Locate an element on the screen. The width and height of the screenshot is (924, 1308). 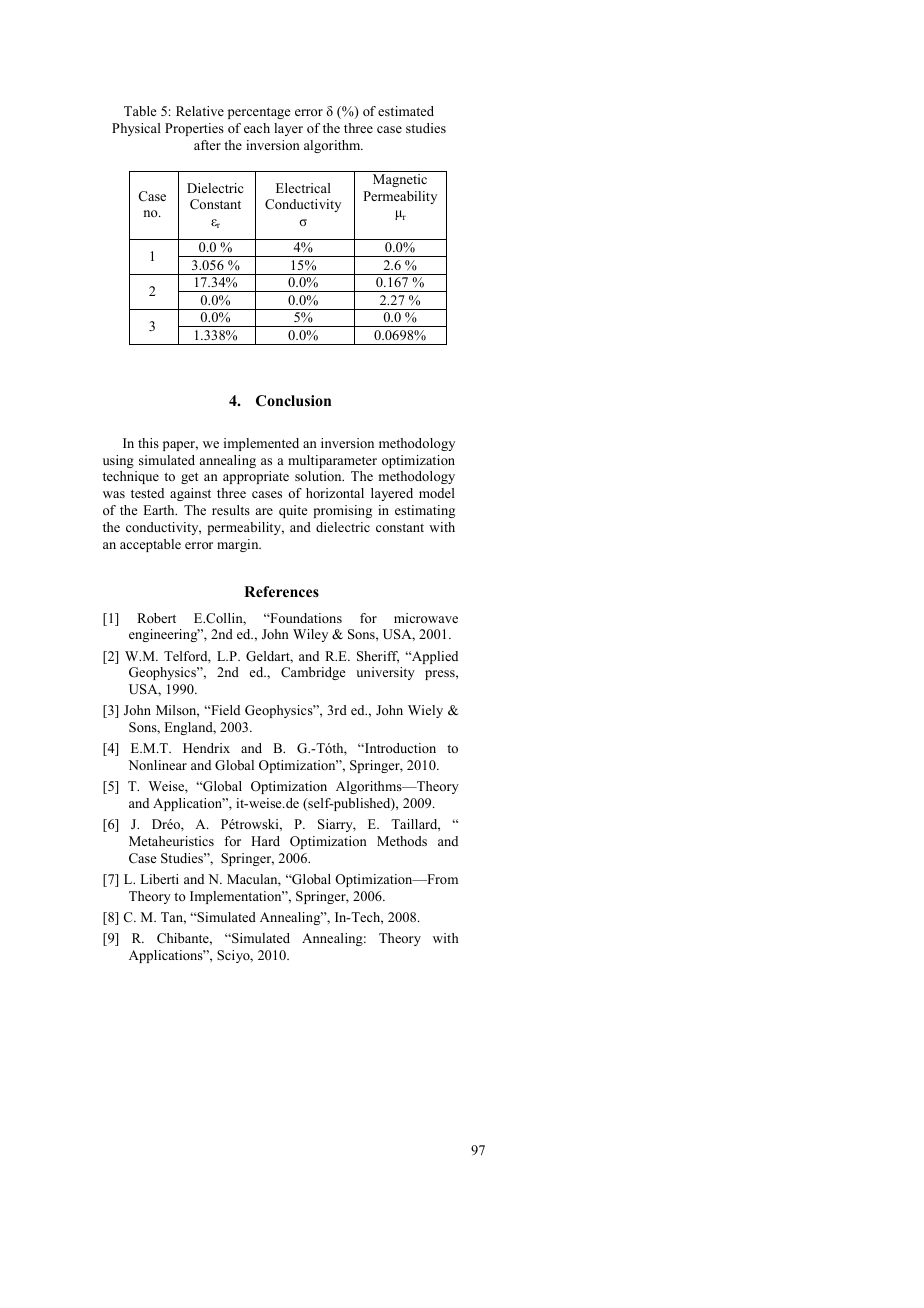
Conclusion is located at coordinates (293, 401).
